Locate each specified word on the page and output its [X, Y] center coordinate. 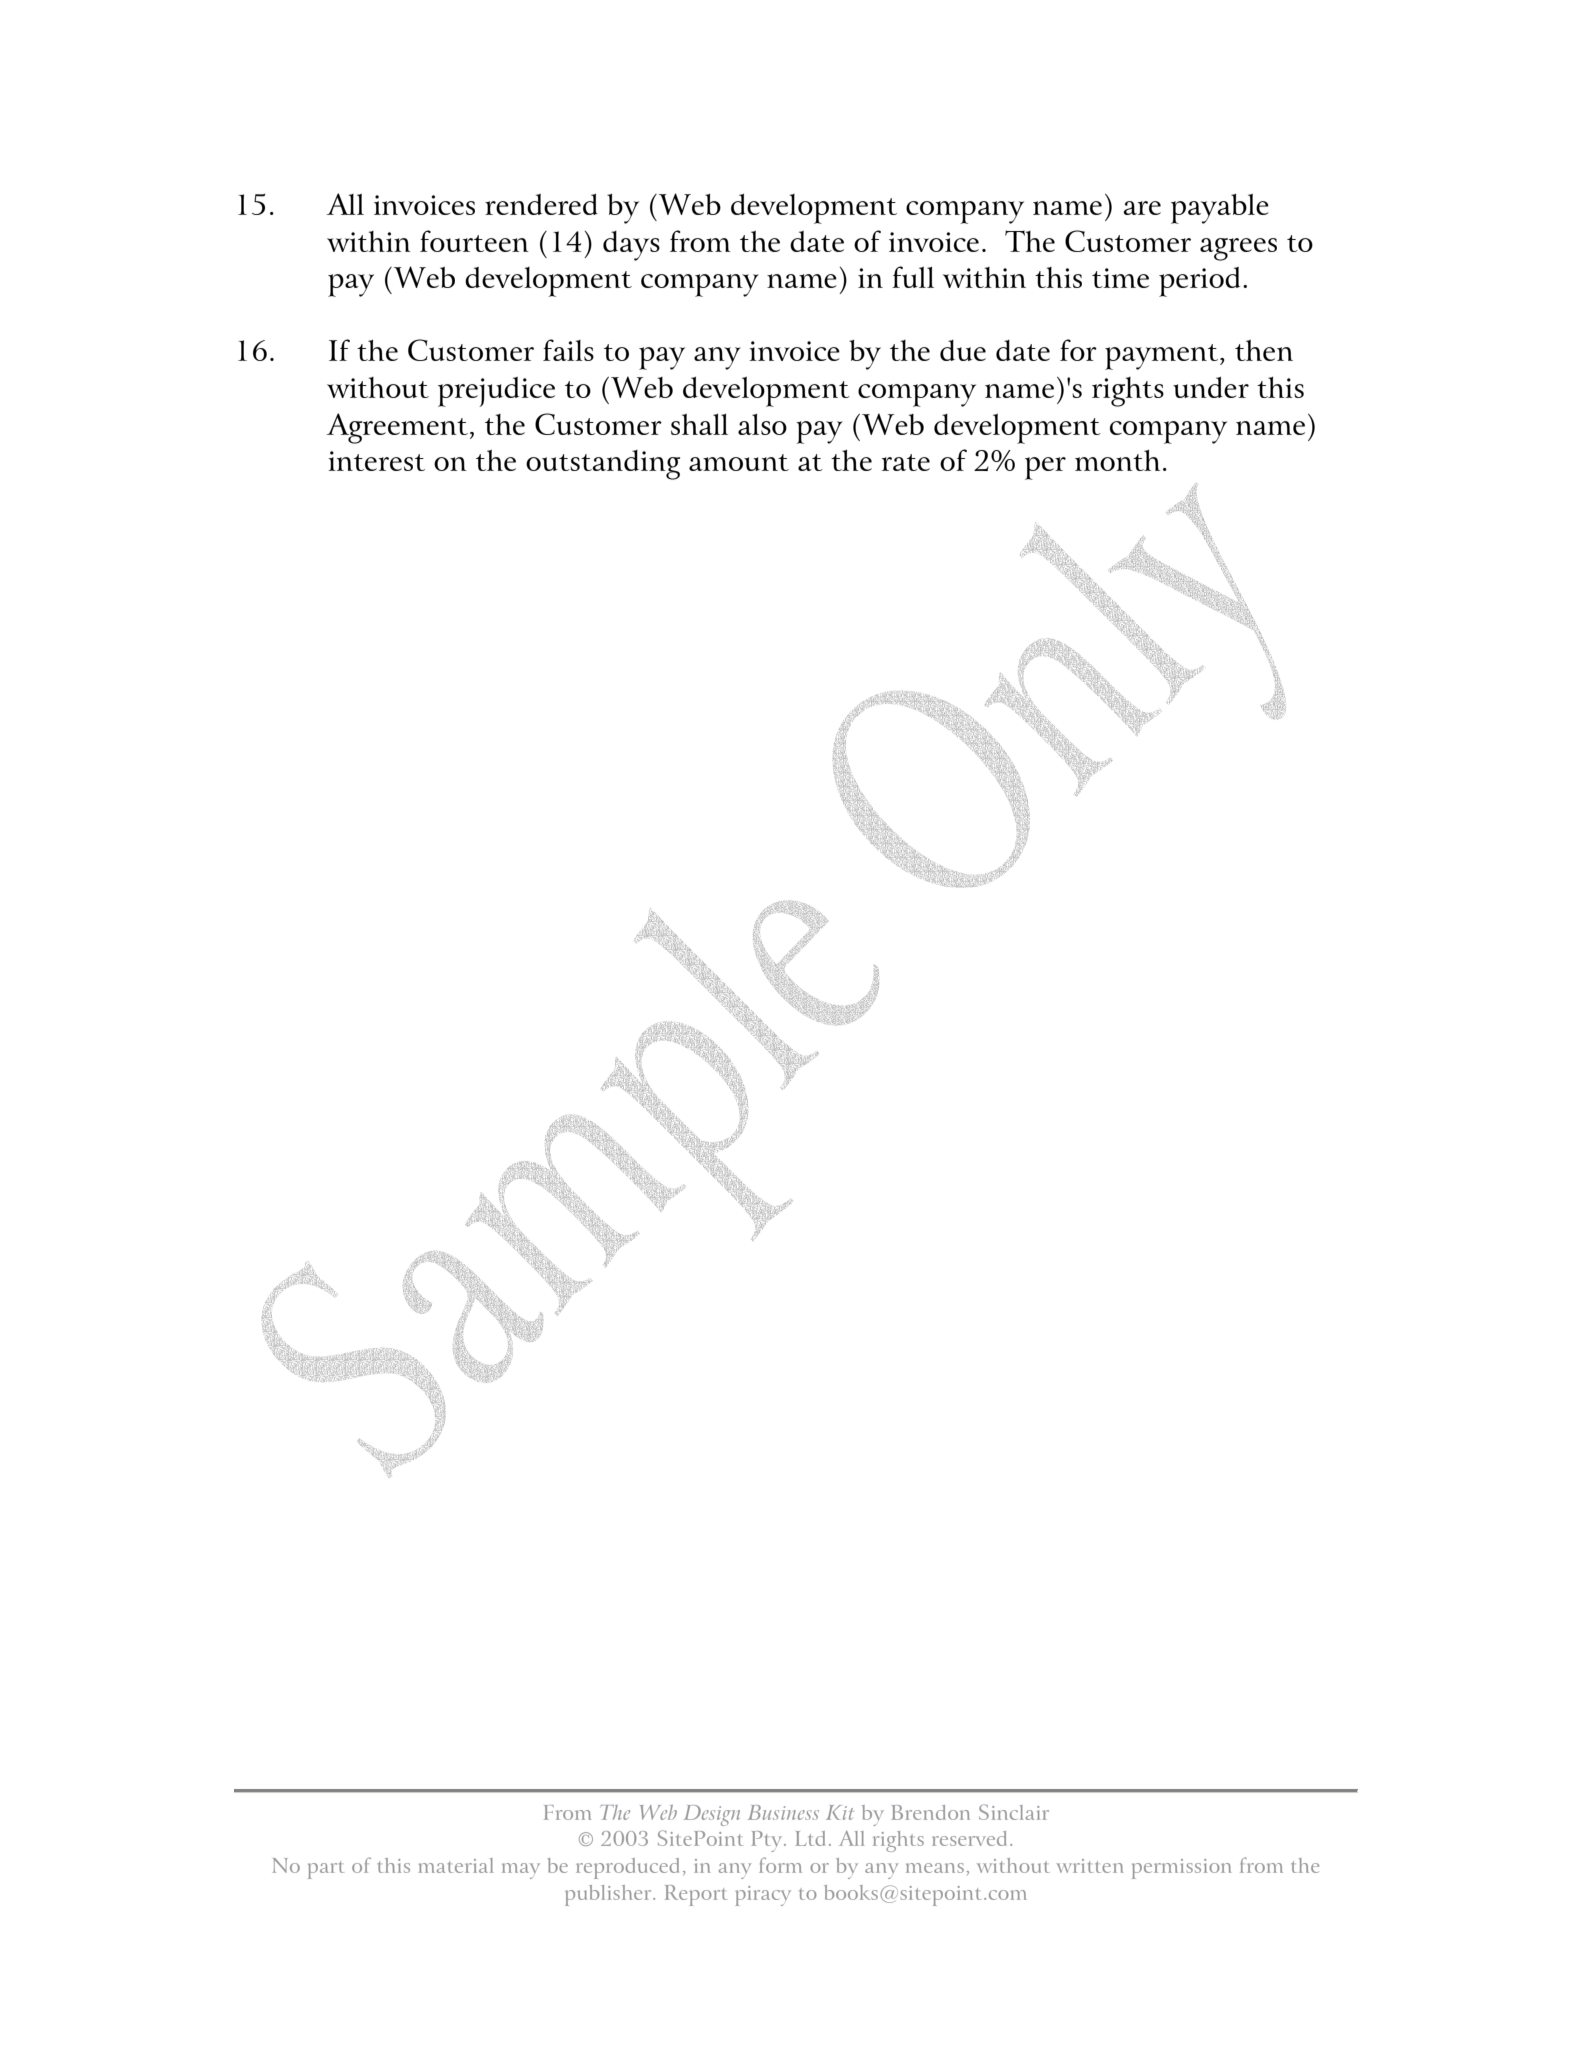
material [456, 1865]
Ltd [810, 1838]
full [913, 277]
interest [376, 461]
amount [739, 462]
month [1117, 460]
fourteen [474, 241]
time [1120, 278]
